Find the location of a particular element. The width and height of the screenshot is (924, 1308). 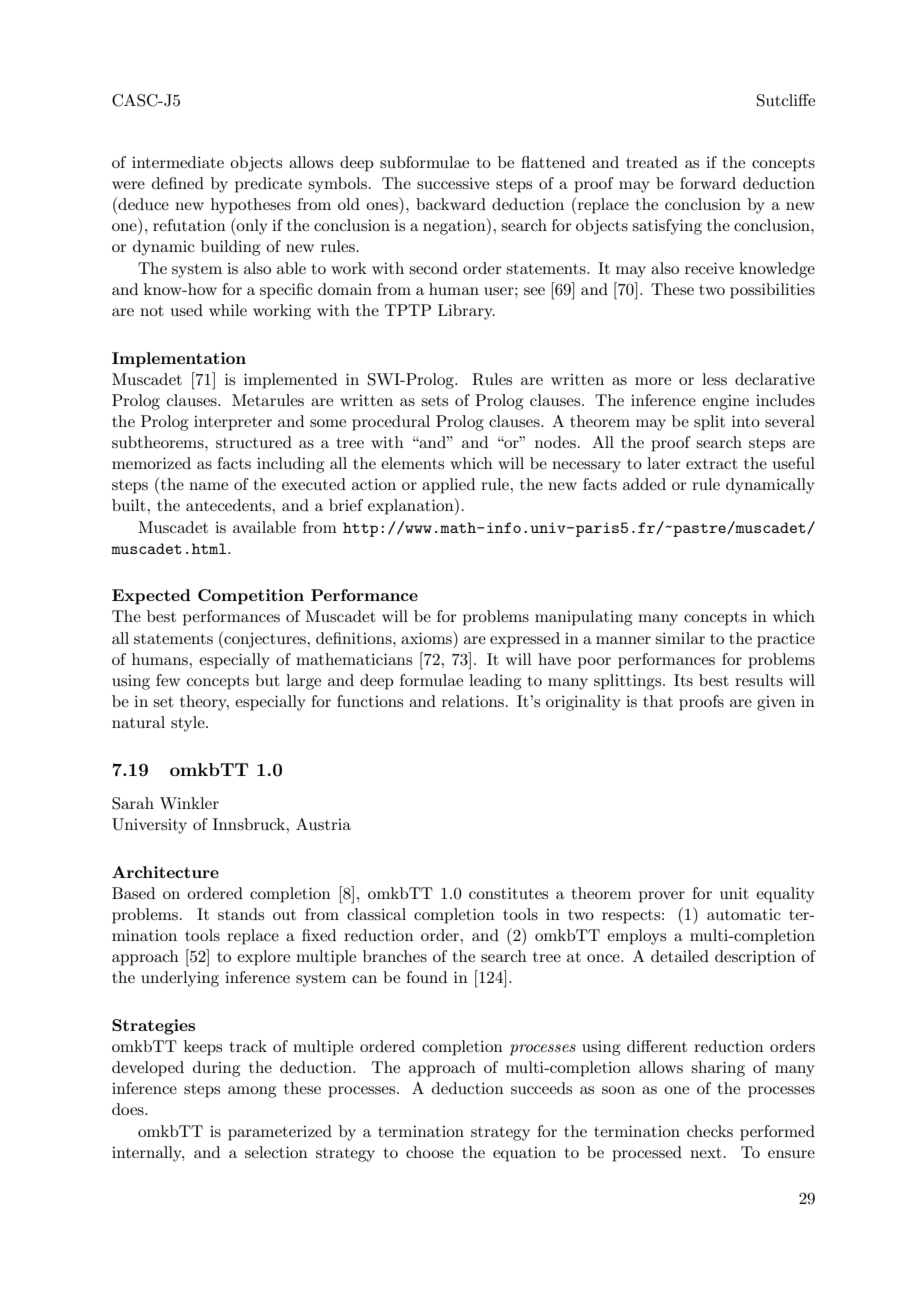

constitutes is located at coordinates (508, 893).
